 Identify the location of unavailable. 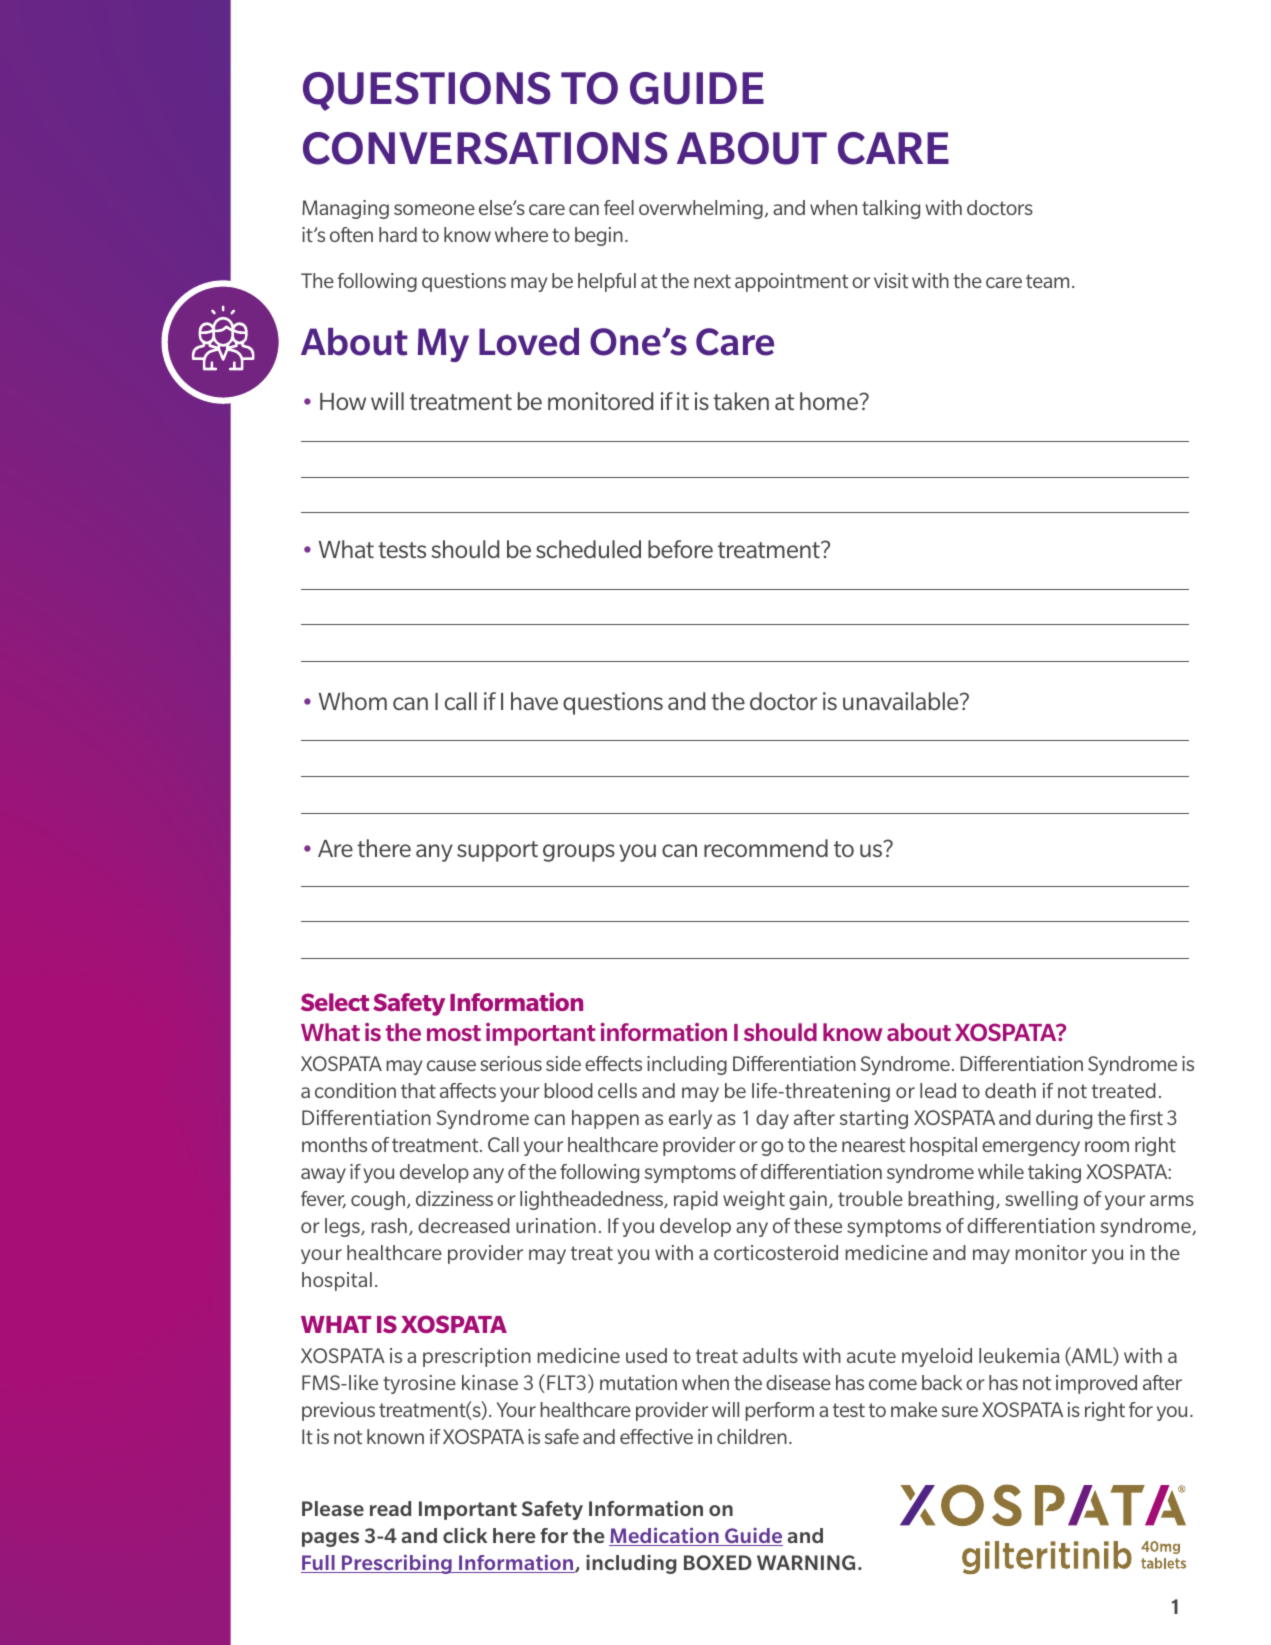
(902, 701).
